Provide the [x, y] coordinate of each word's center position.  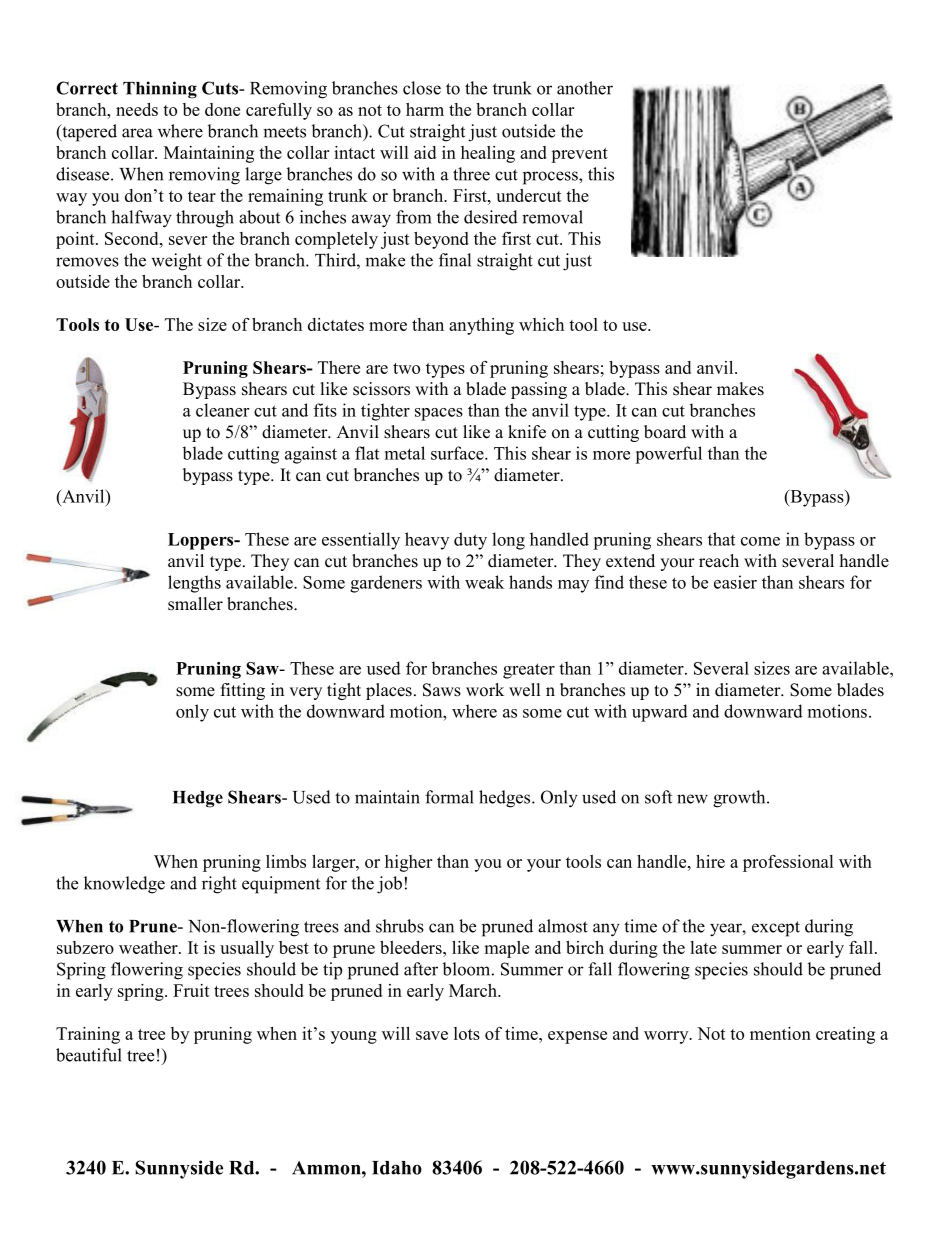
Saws [442, 690]
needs [137, 109]
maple [506, 949]
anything [481, 326]
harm [425, 109]
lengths [194, 584]
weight [176, 262]
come [760, 541]
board [665, 432]
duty [470, 541]
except [776, 929]
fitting [243, 691]
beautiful [89, 1055]
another [585, 88]
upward [660, 713]
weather [149, 947]
